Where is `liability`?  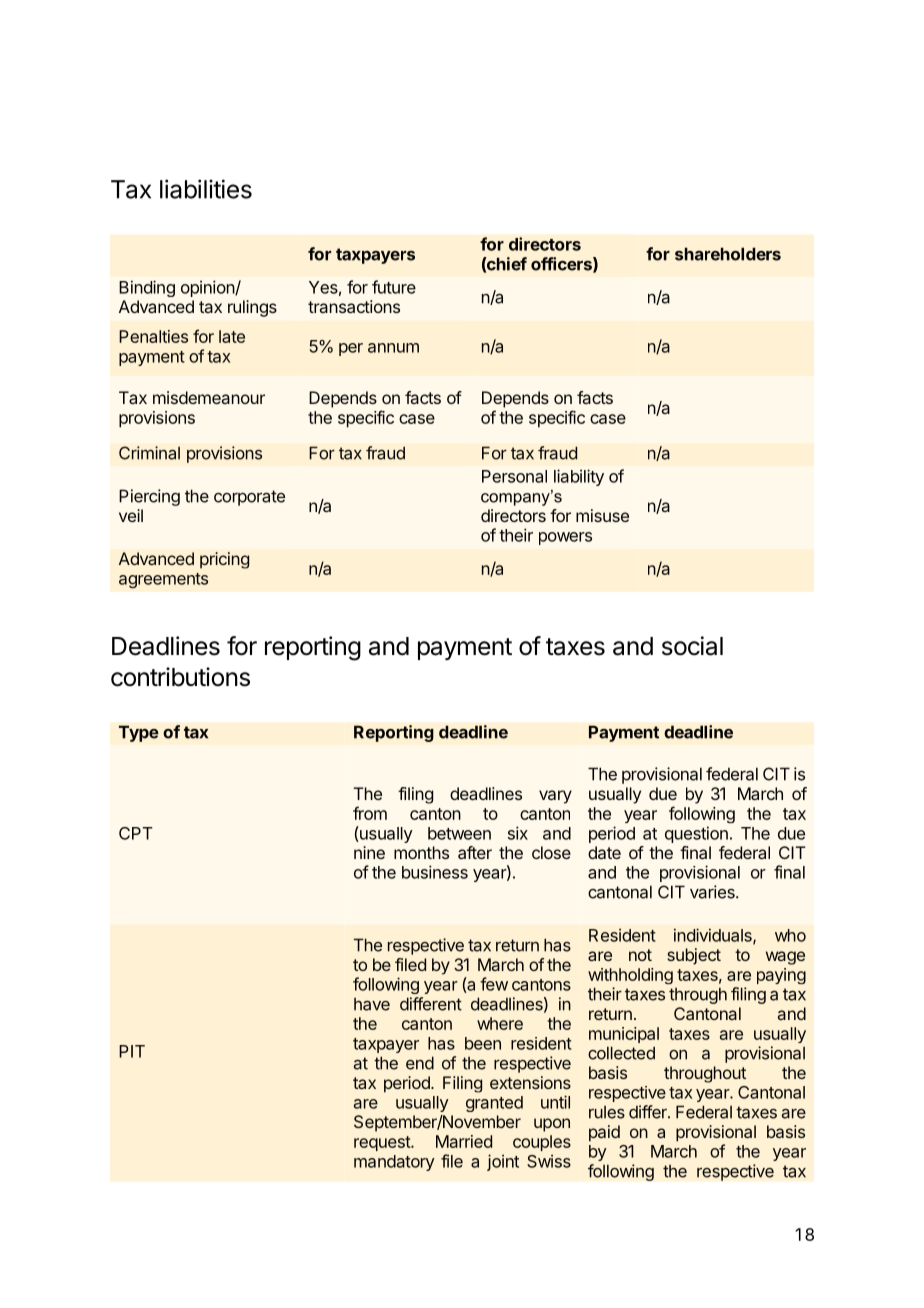 liability is located at coordinates (579, 477).
